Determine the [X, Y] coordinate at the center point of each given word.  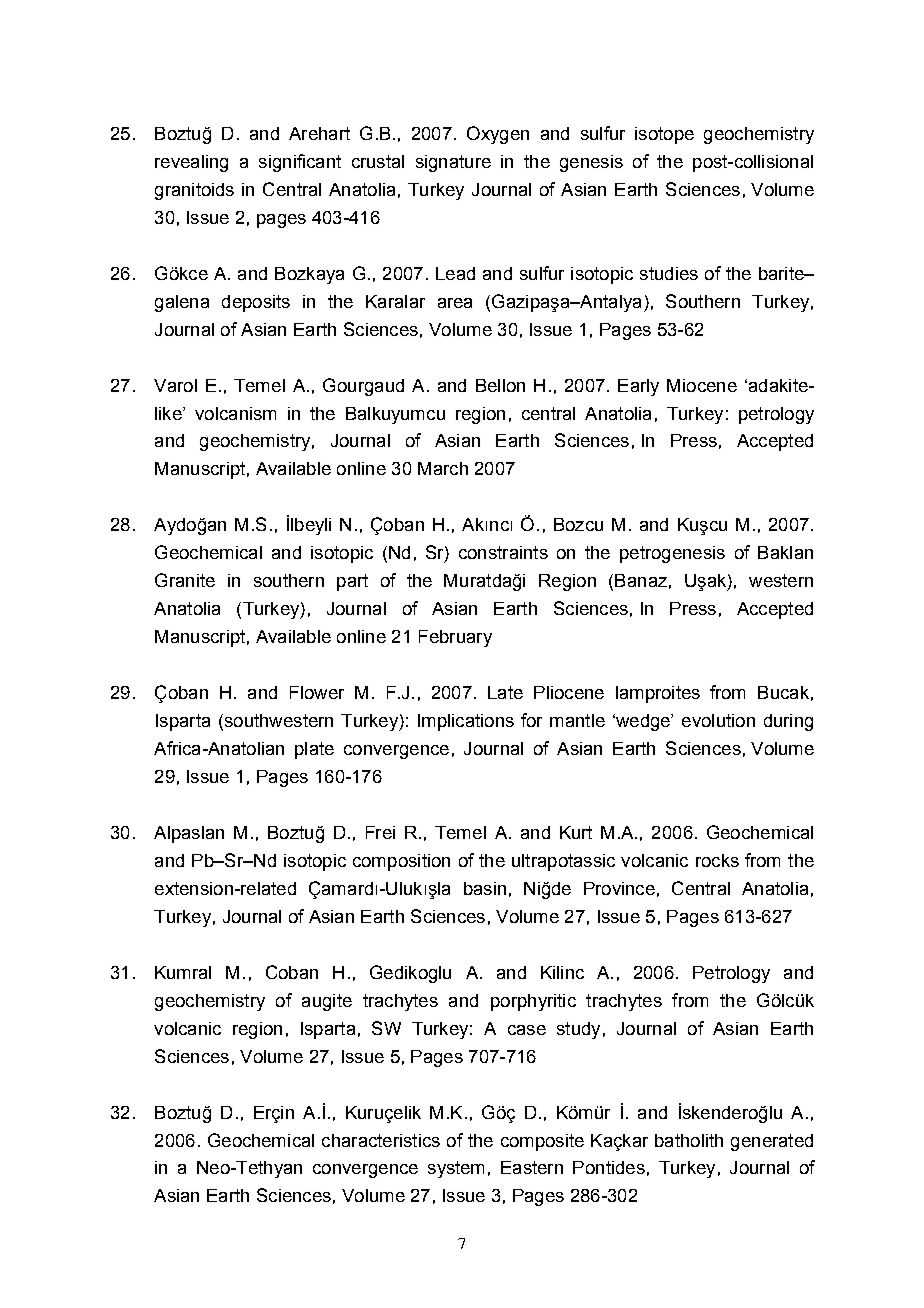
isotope [664, 135]
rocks [717, 860]
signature [453, 163]
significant [300, 163]
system [456, 1169]
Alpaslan [189, 834]
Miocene [702, 385]
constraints [503, 552]
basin [485, 888]
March [443, 468]
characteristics [381, 1140]
